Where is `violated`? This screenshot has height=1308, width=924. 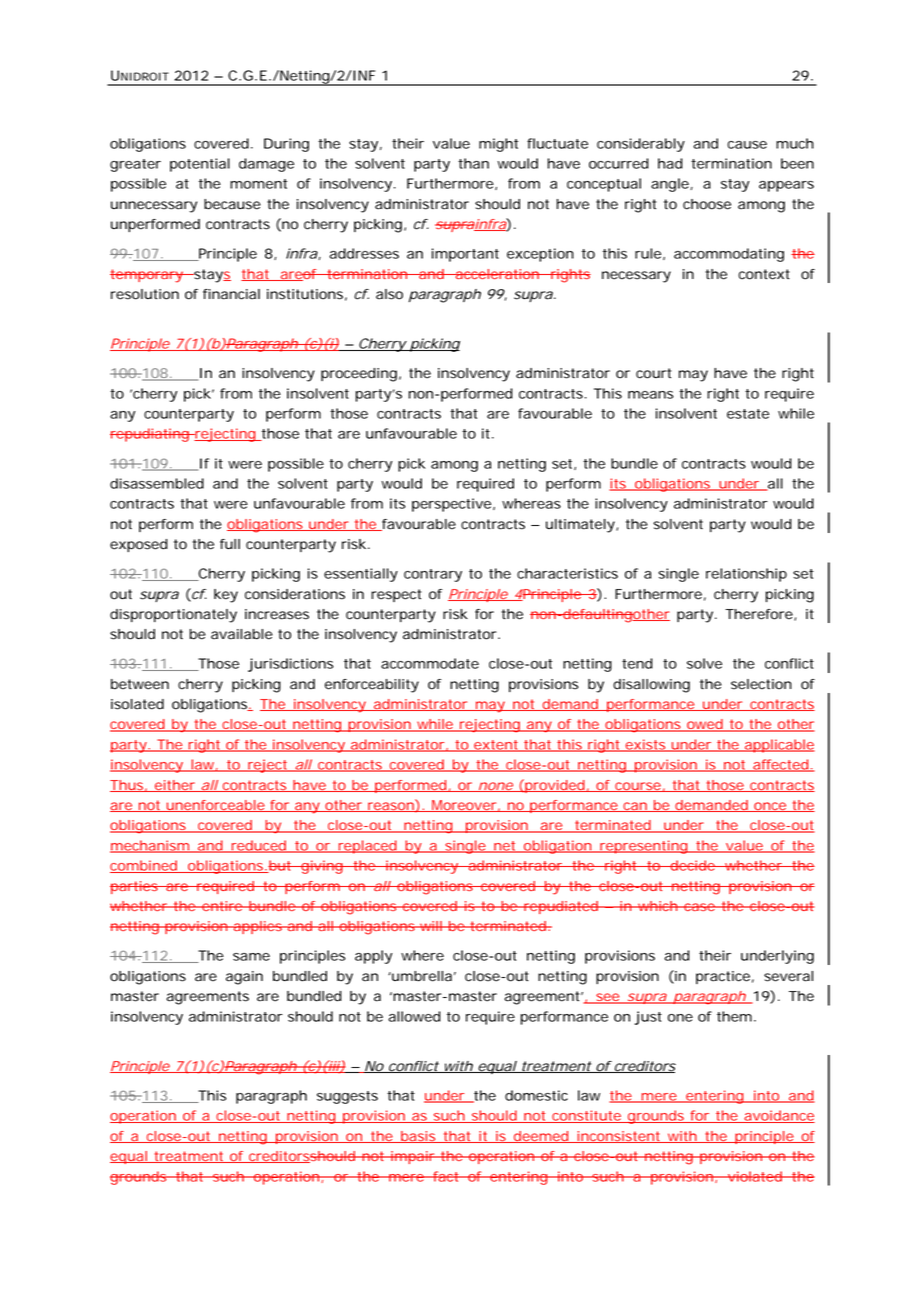
violated is located at coordinates (754, 1176).
